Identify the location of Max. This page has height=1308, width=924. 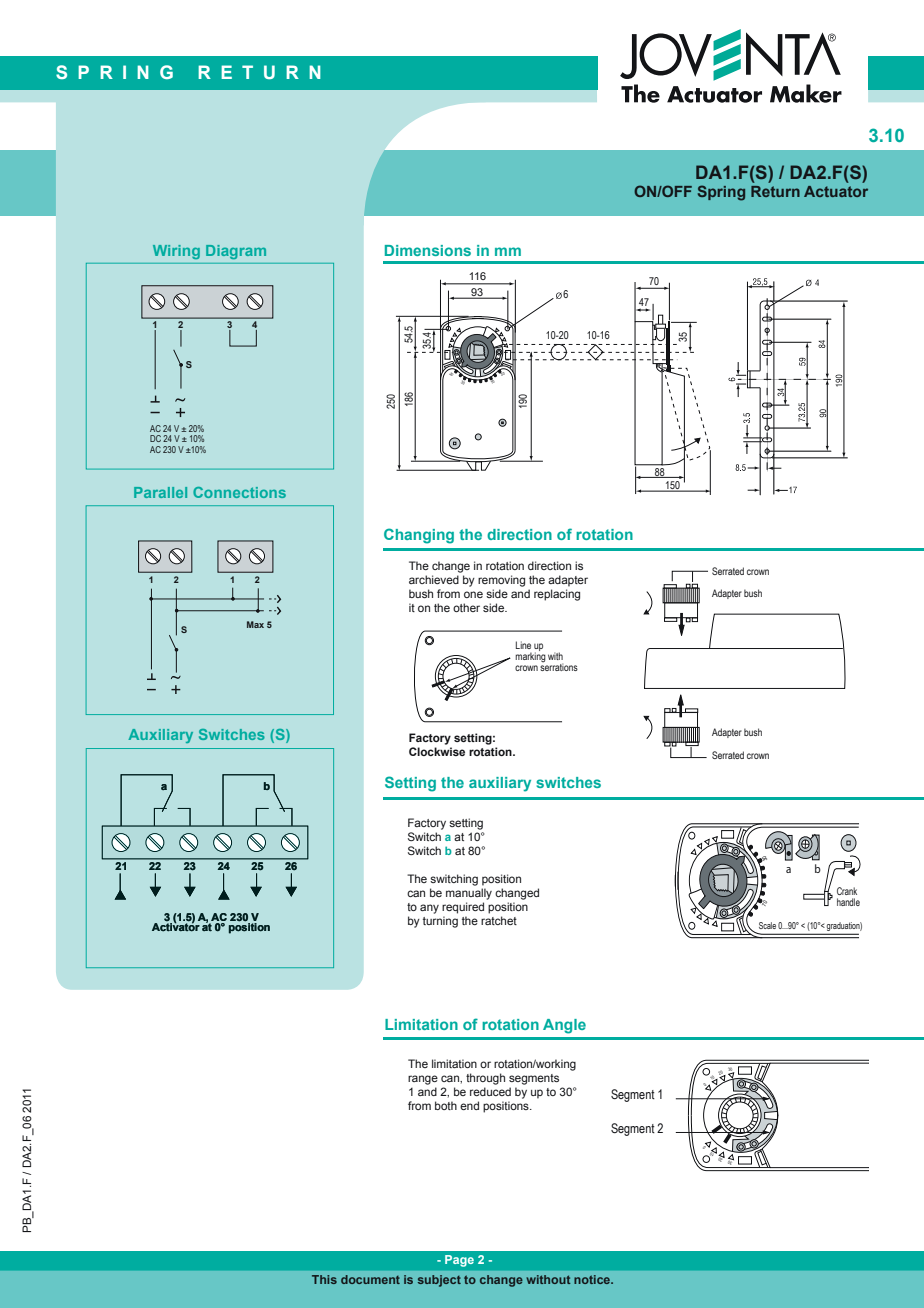
(255, 624).
